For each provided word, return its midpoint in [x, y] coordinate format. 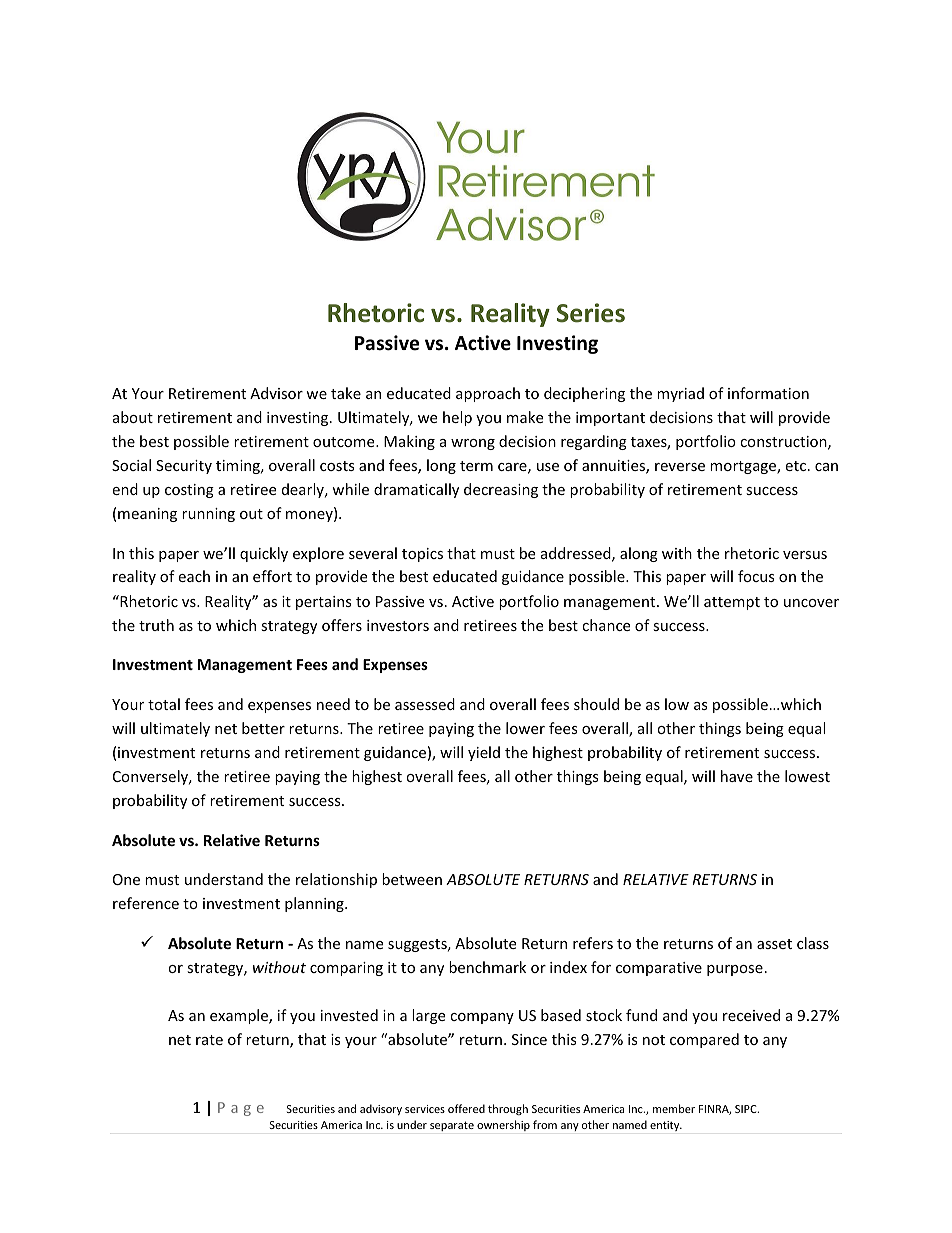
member [674, 1108]
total [164, 704]
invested [349, 1015]
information [768, 393]
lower [525, 728]
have [737, 776]
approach [488, 394]
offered [466, 1108]
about [133, 417]
